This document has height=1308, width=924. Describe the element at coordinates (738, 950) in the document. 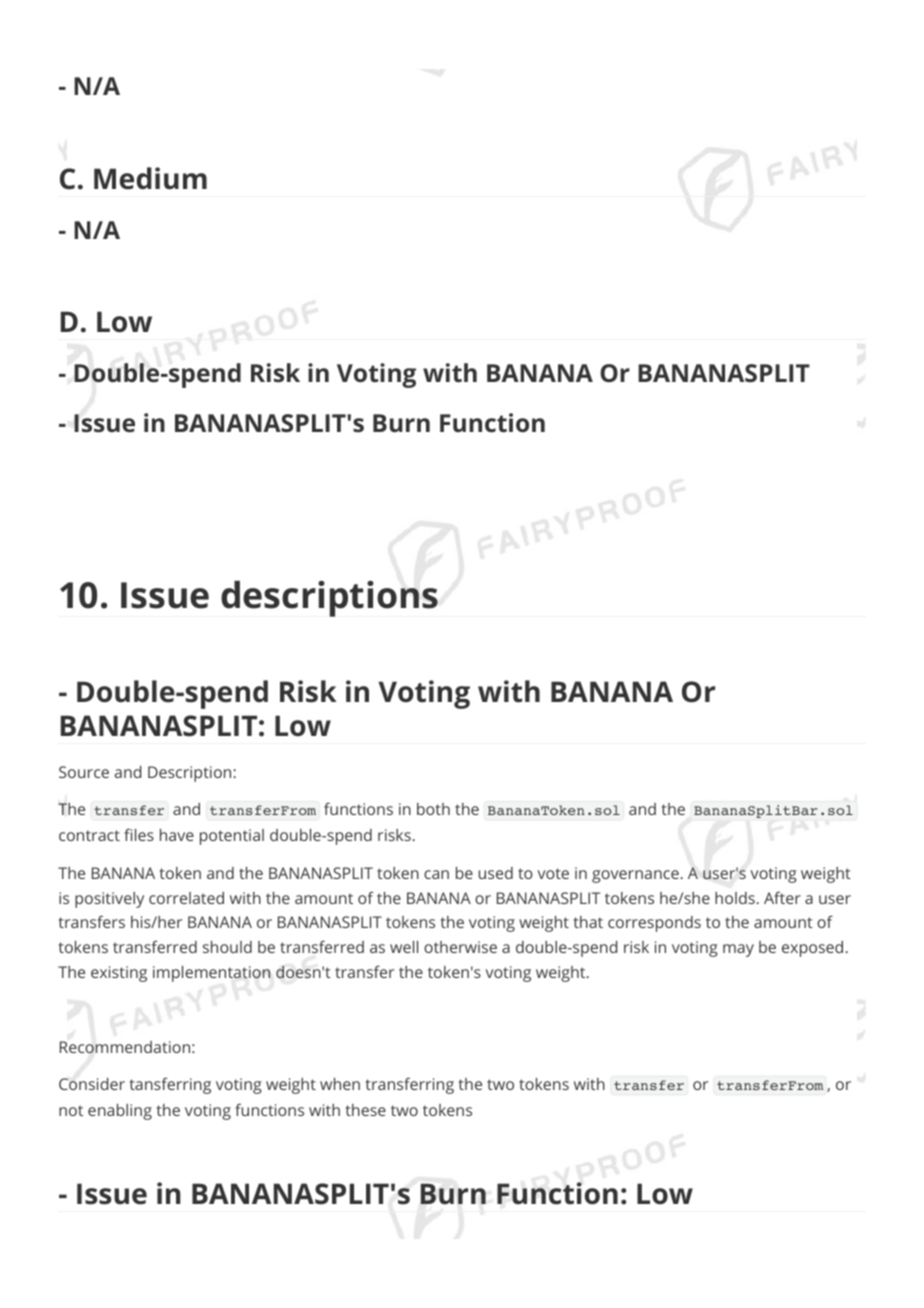

I see `may` at that location.
